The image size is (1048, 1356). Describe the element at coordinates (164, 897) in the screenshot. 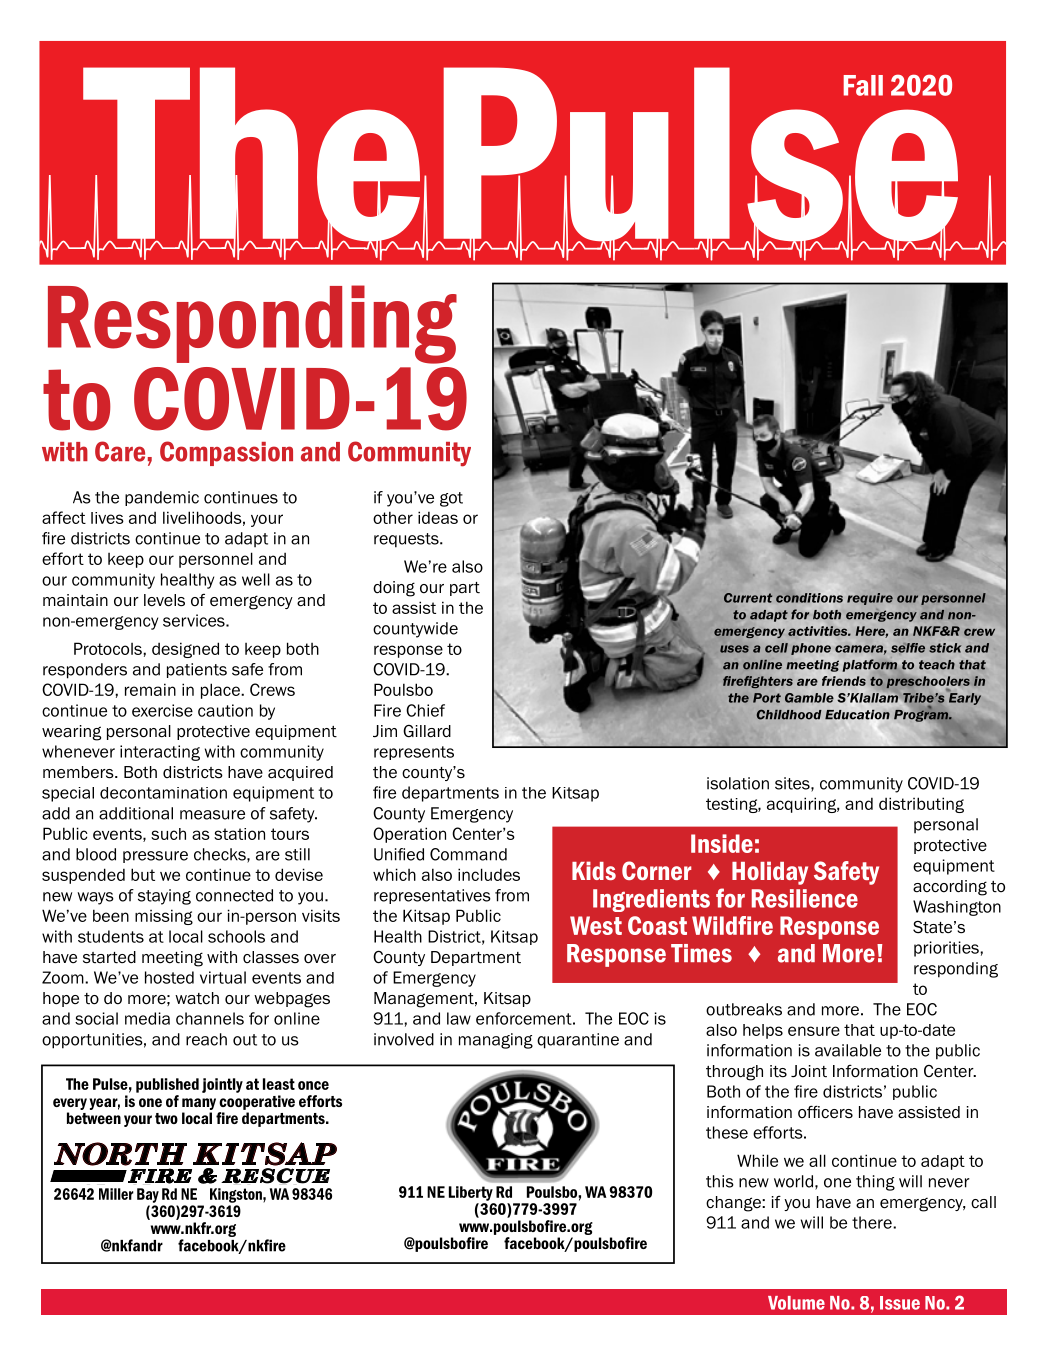

I see `staying` at that location.
